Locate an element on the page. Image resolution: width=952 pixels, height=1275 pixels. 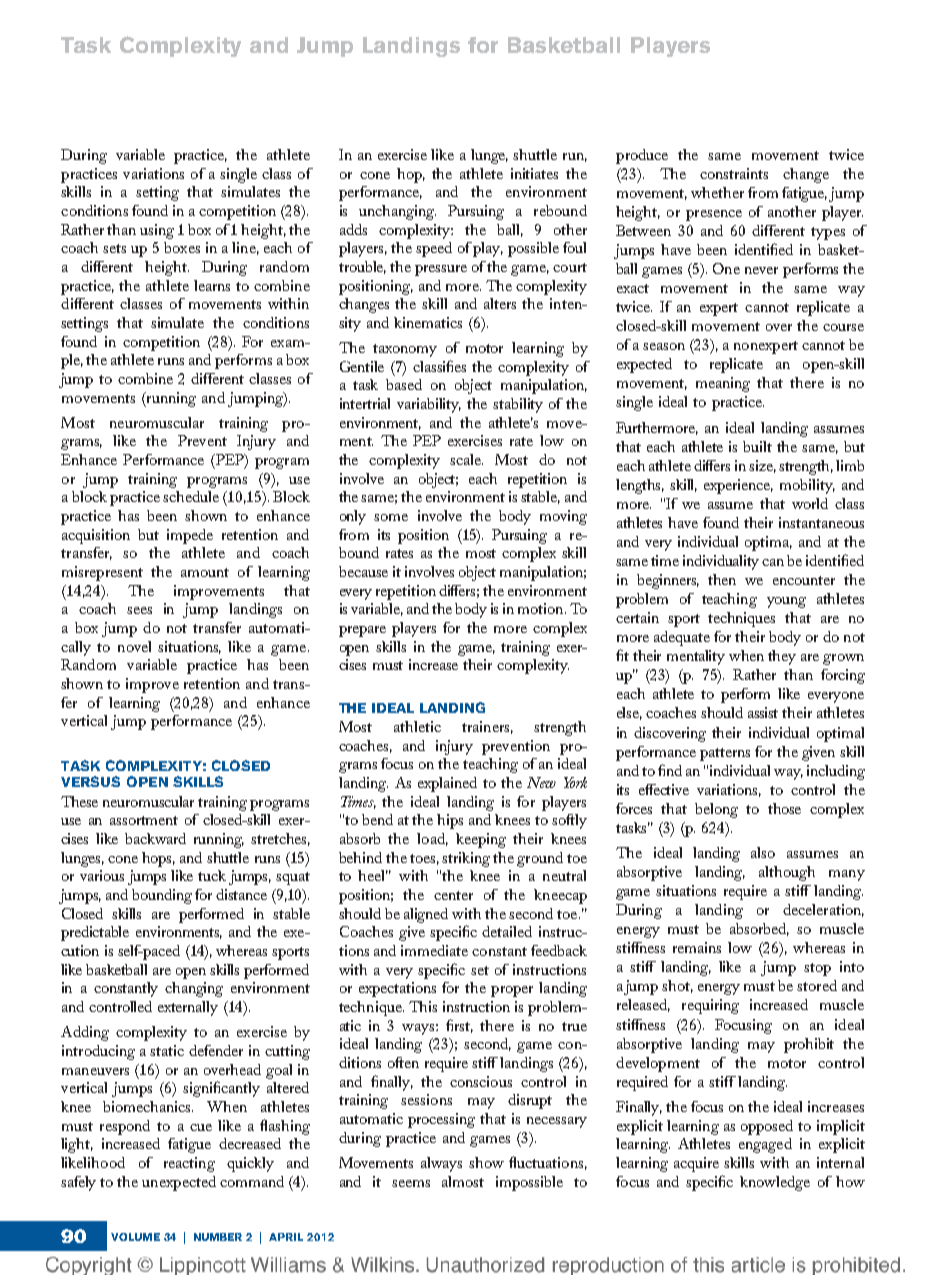
assist is located at coordinates (763, 712).
